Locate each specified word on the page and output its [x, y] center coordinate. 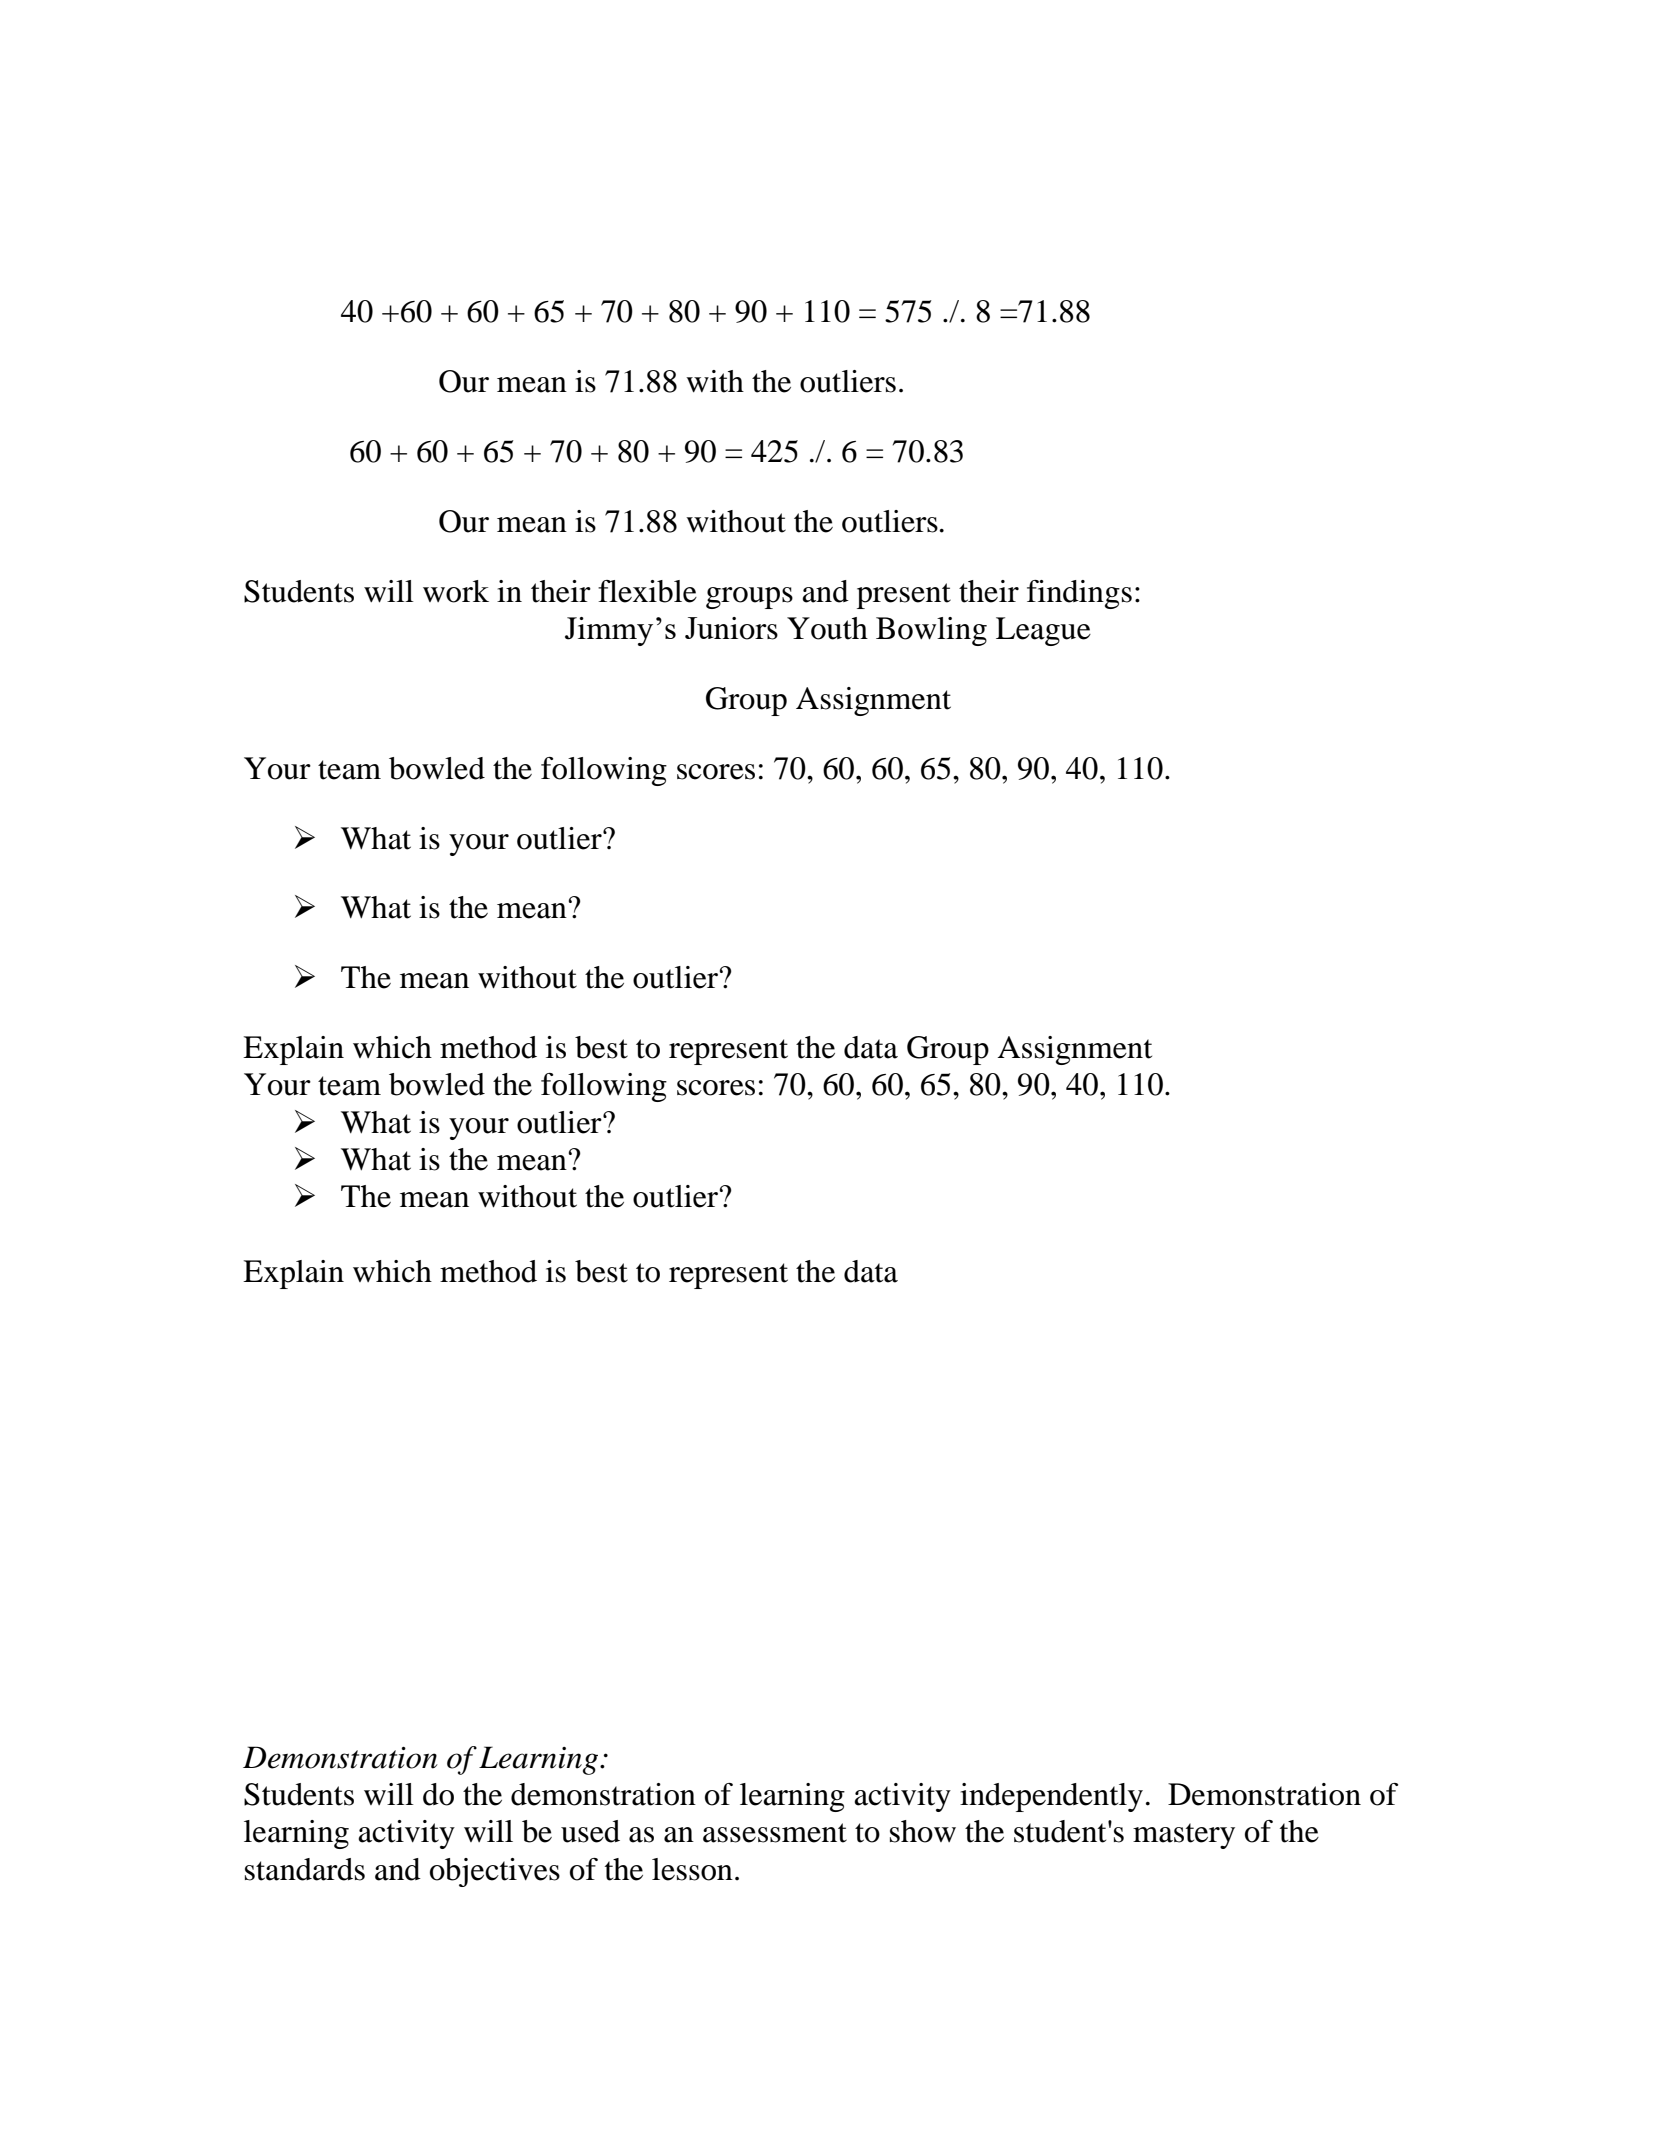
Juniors [731, 628]
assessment [775, 1833]
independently [1051, 1797]
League [1043, 631]
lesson [692, 1869]
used [590, 1831]
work [456, 591]
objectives [495, 1872]
